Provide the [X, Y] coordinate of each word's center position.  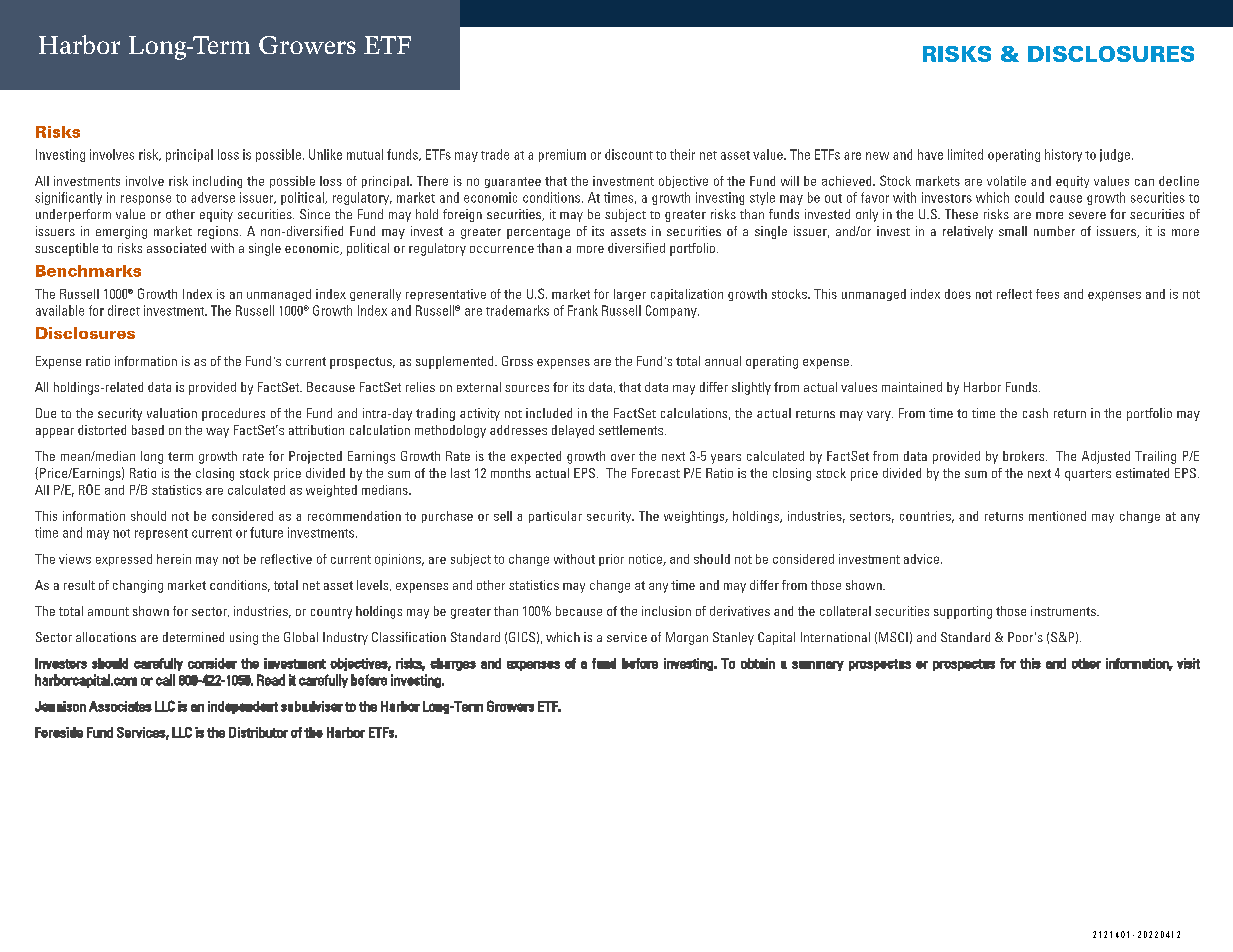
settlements [632, 430]
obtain [758, 663]
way [217, 433]
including [217, 182]
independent [243, 707]
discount [629, 154]
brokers [1025, 456]
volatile [1006, 181]
